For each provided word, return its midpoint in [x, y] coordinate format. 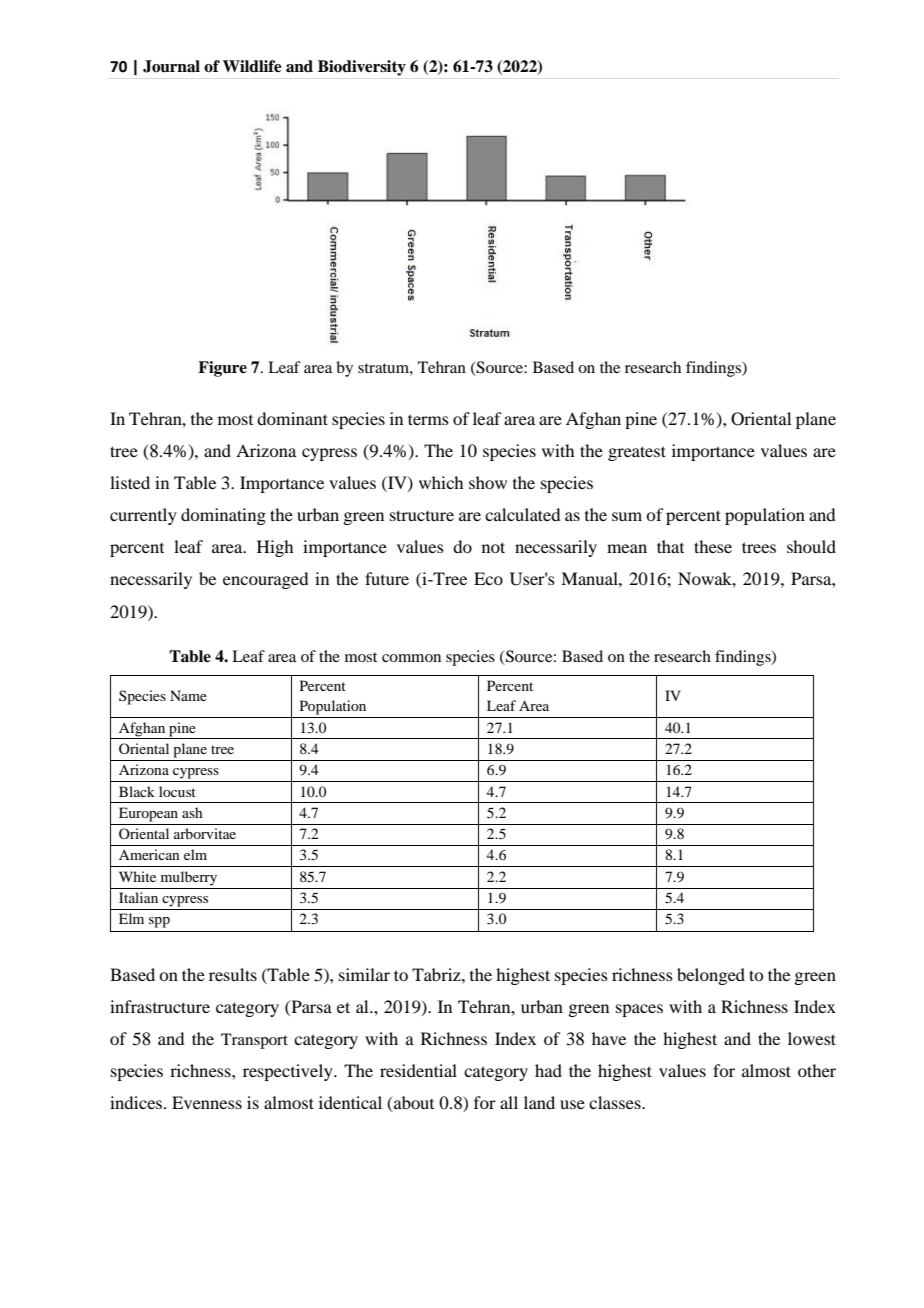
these [713, 546]
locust [177, 791]
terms [428, 419]
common [411, 658]
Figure [222, 369]
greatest [637, 453]
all [509, 1102]
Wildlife [252, 66]
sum [627, 516]
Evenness [207, 1102]
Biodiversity [362, 68]
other [817, 1070]
